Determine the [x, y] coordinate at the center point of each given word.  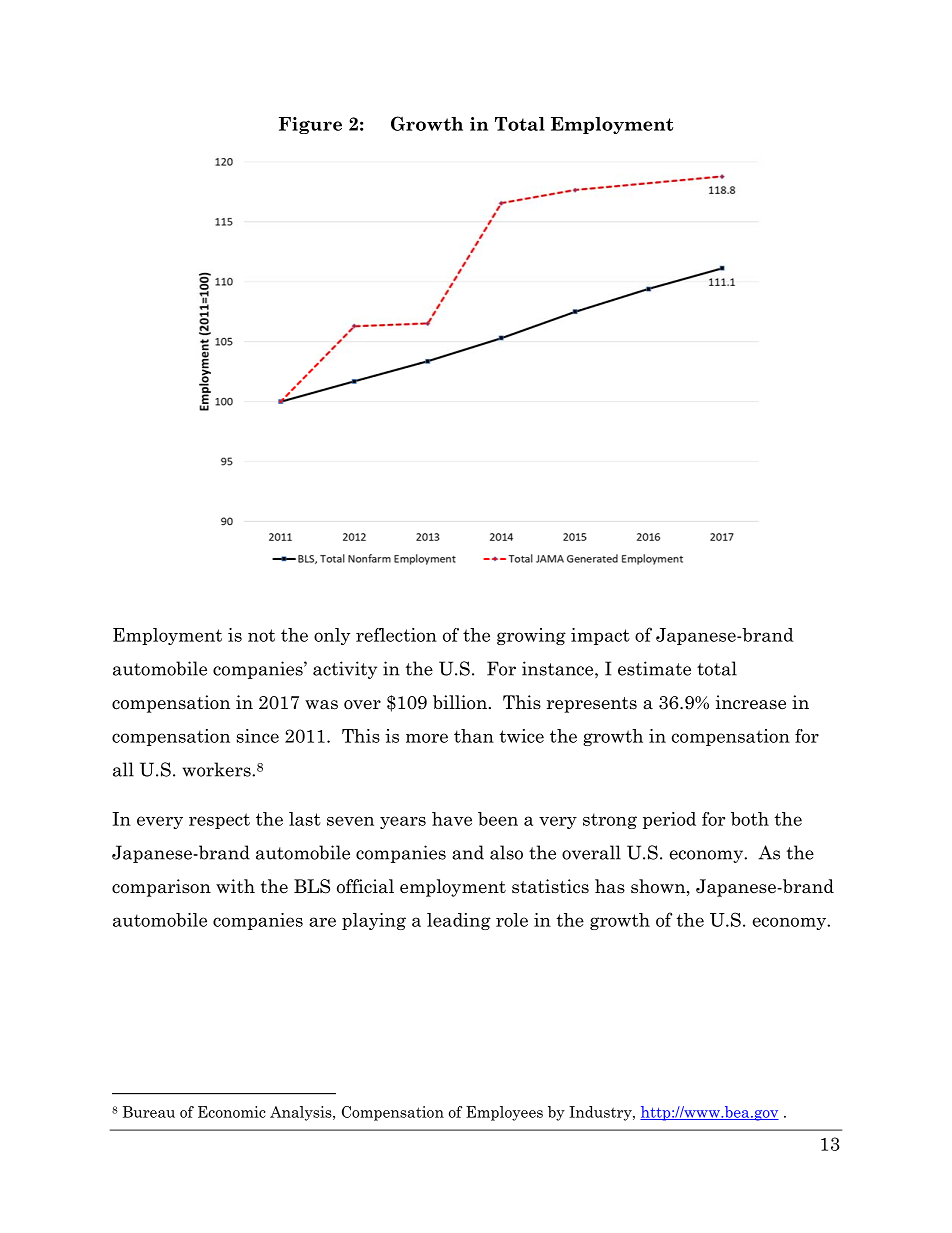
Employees [504, 1113]
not [261, 635]
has [610, 886]
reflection [396, 635]
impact [600, 636]
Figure [310, 125]
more [427, 738]
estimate [654, 668]
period [669, 820]
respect [219, 821]
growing [531, 636]
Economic [231, 1112]
